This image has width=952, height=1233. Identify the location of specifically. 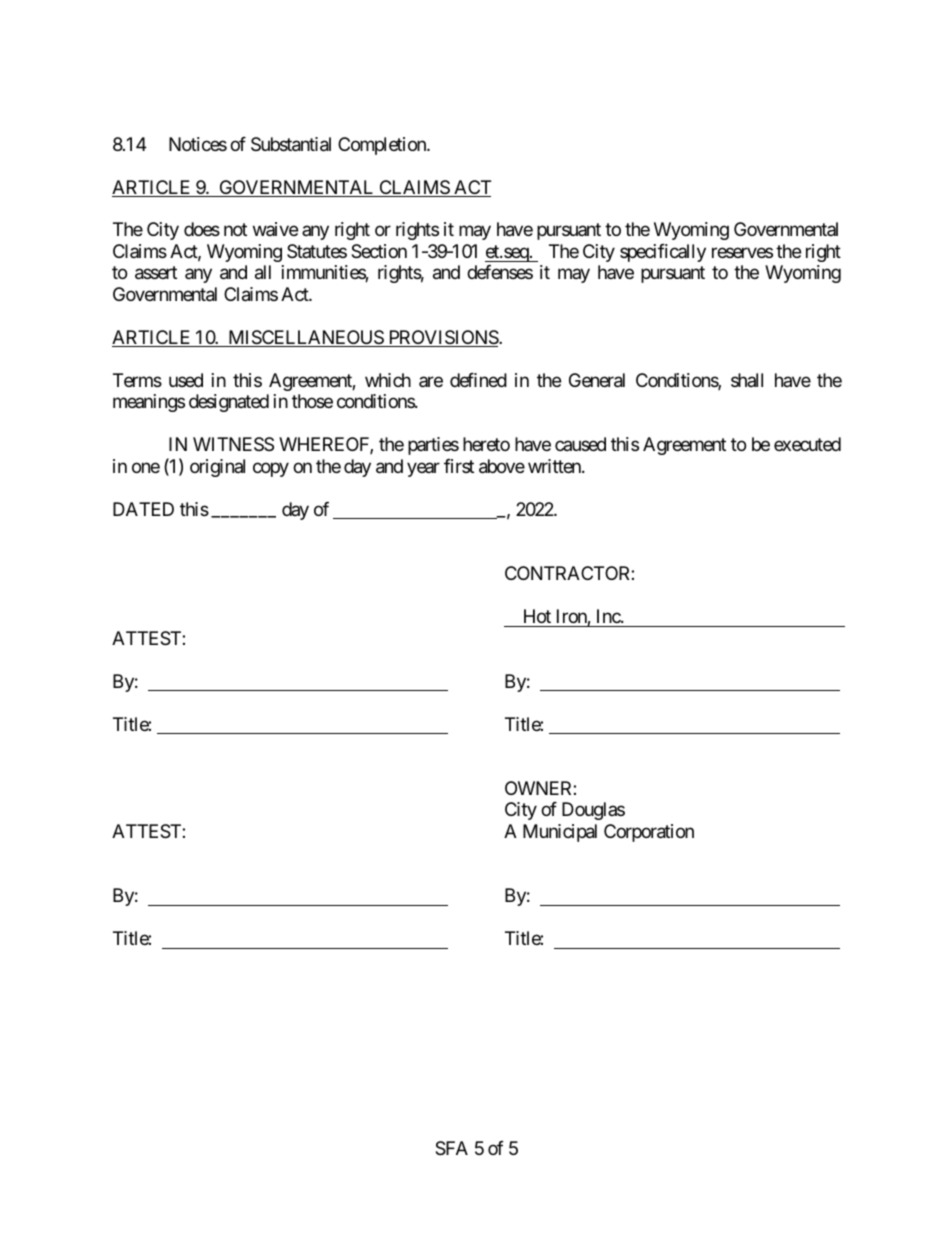
(663, 253).
